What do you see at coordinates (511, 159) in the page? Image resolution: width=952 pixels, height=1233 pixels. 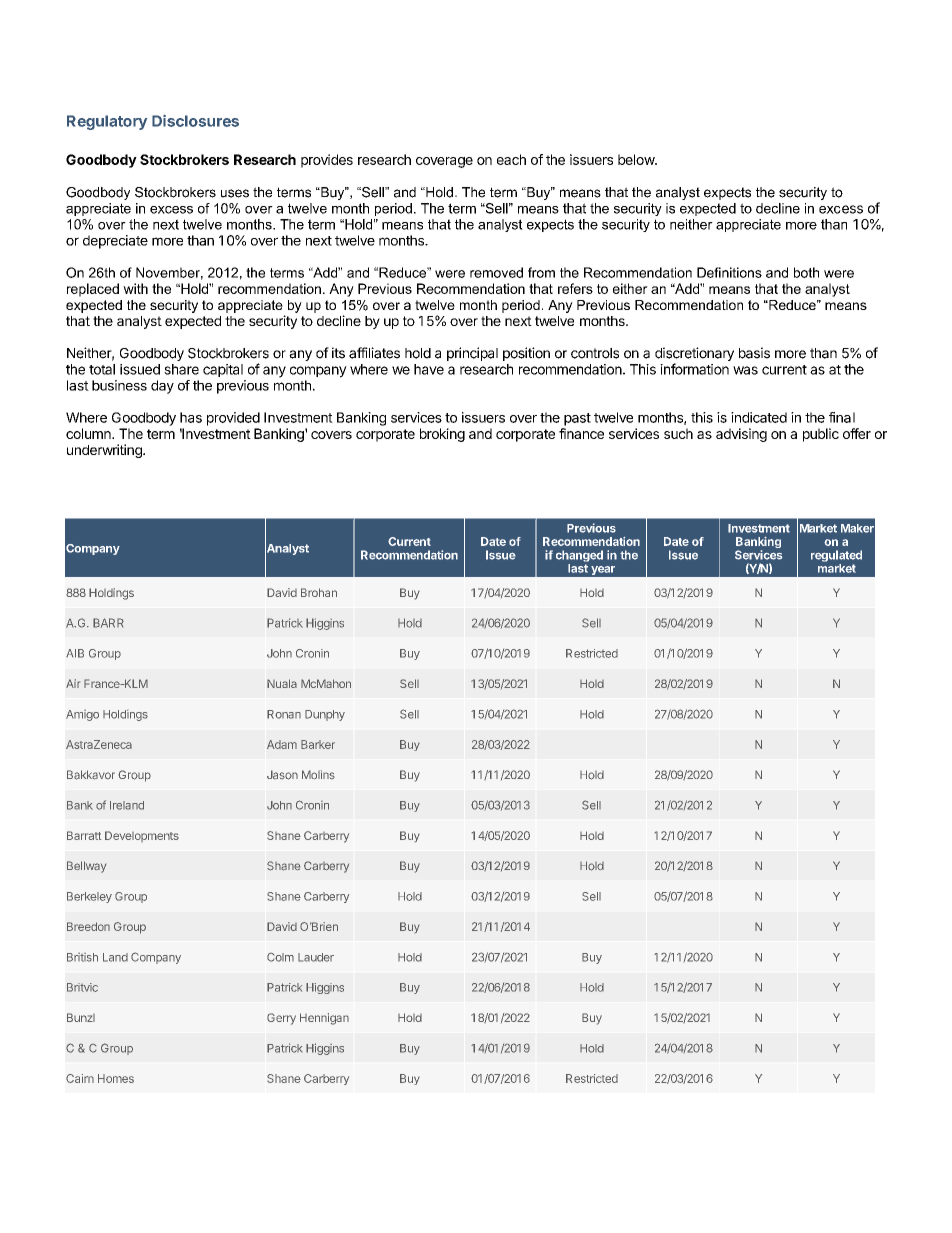 I see `each` at bounding box center [511, 159].
